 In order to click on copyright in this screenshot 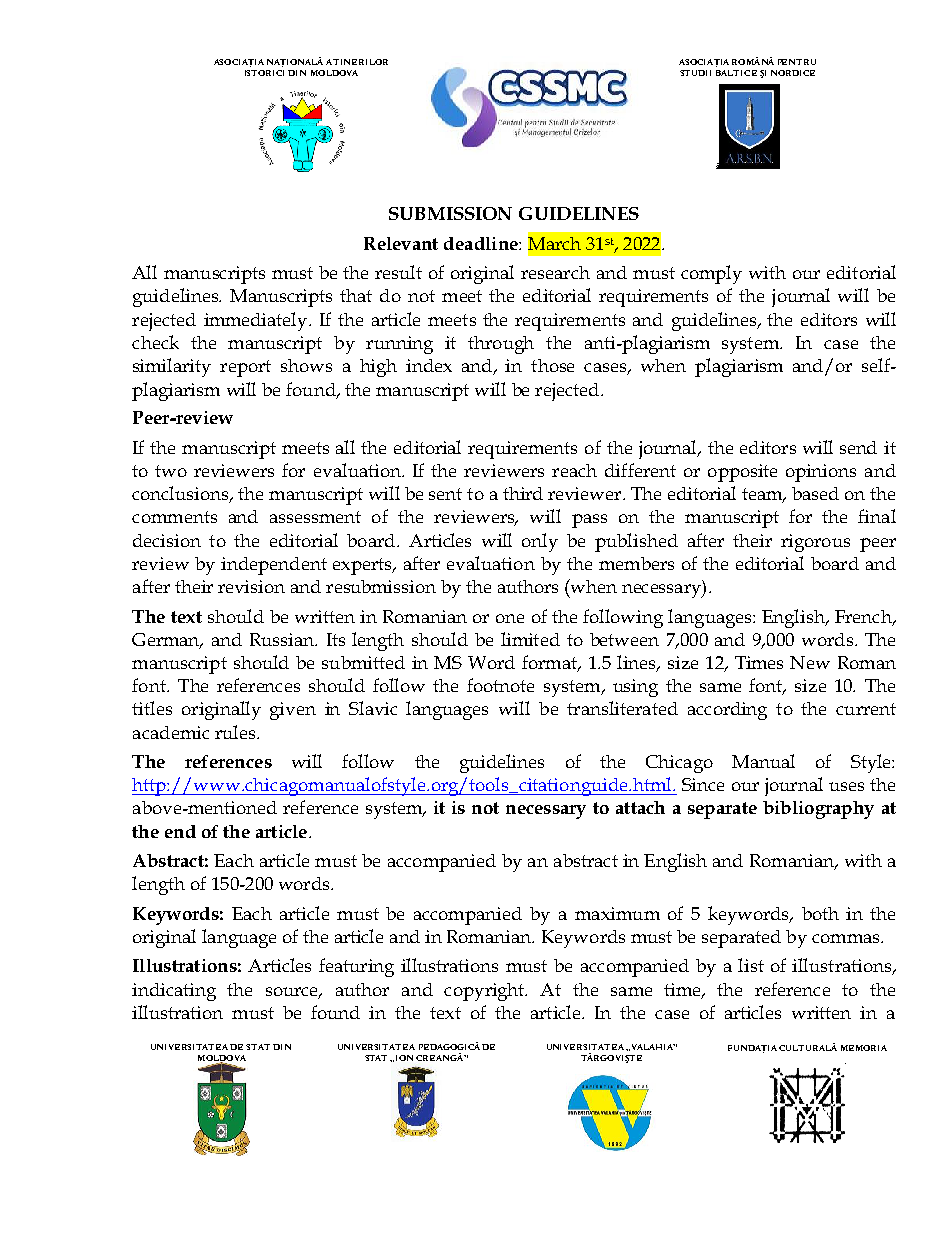, I will do `click(485, 992)`.
